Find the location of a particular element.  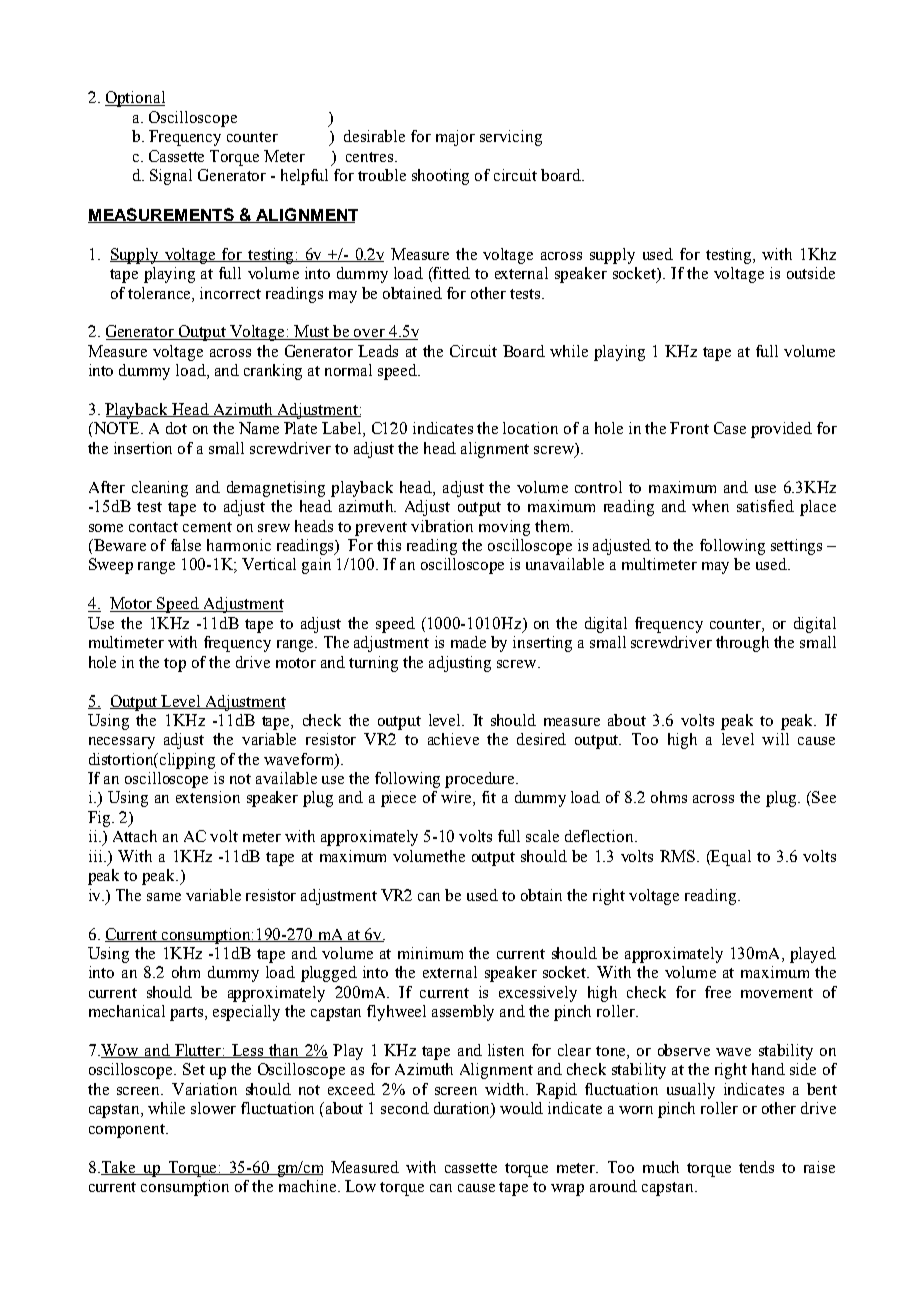

wire is located at coordinates (456, 797).
